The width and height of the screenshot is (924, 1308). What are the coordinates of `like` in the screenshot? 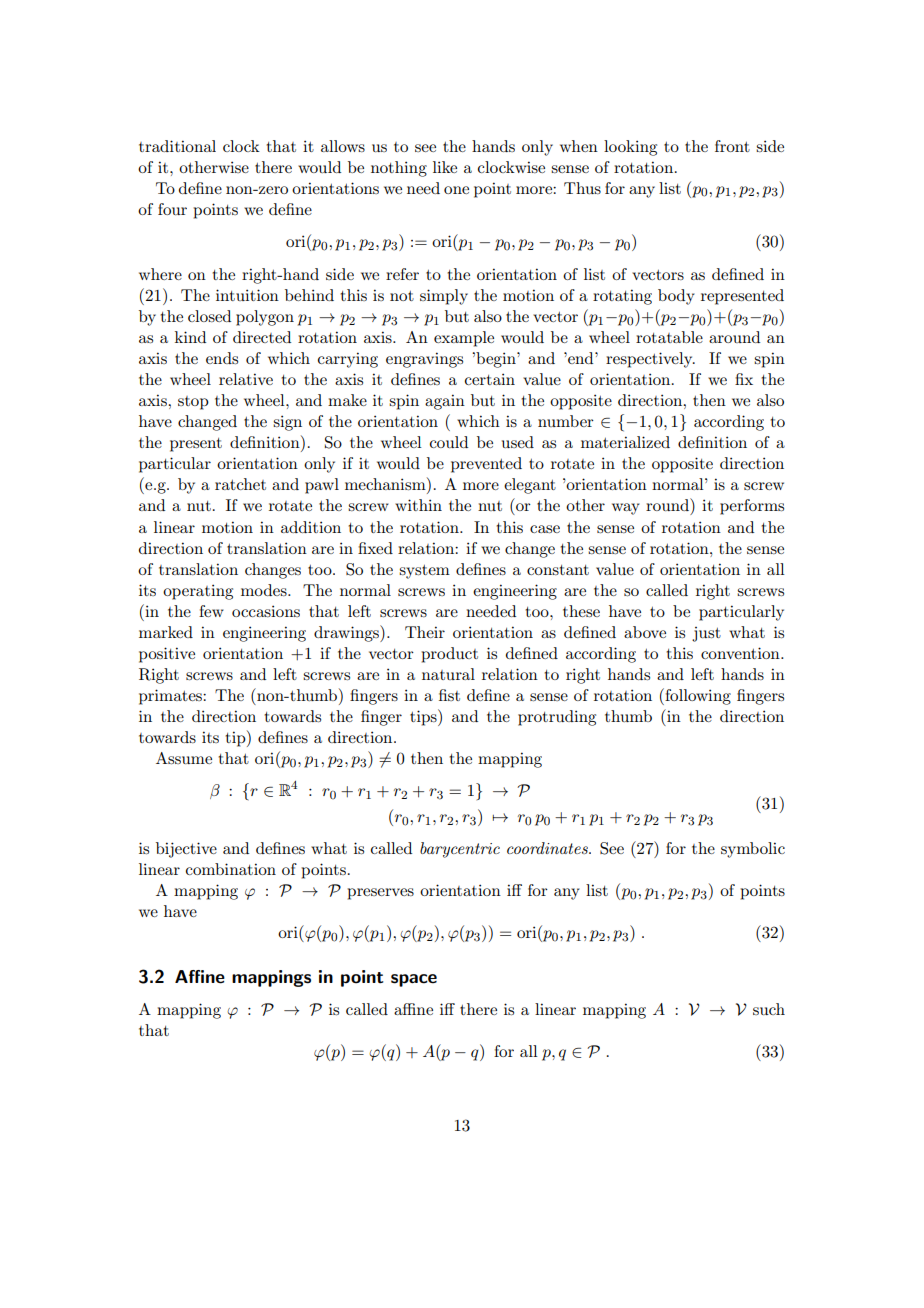 It's located at (445, 167).
